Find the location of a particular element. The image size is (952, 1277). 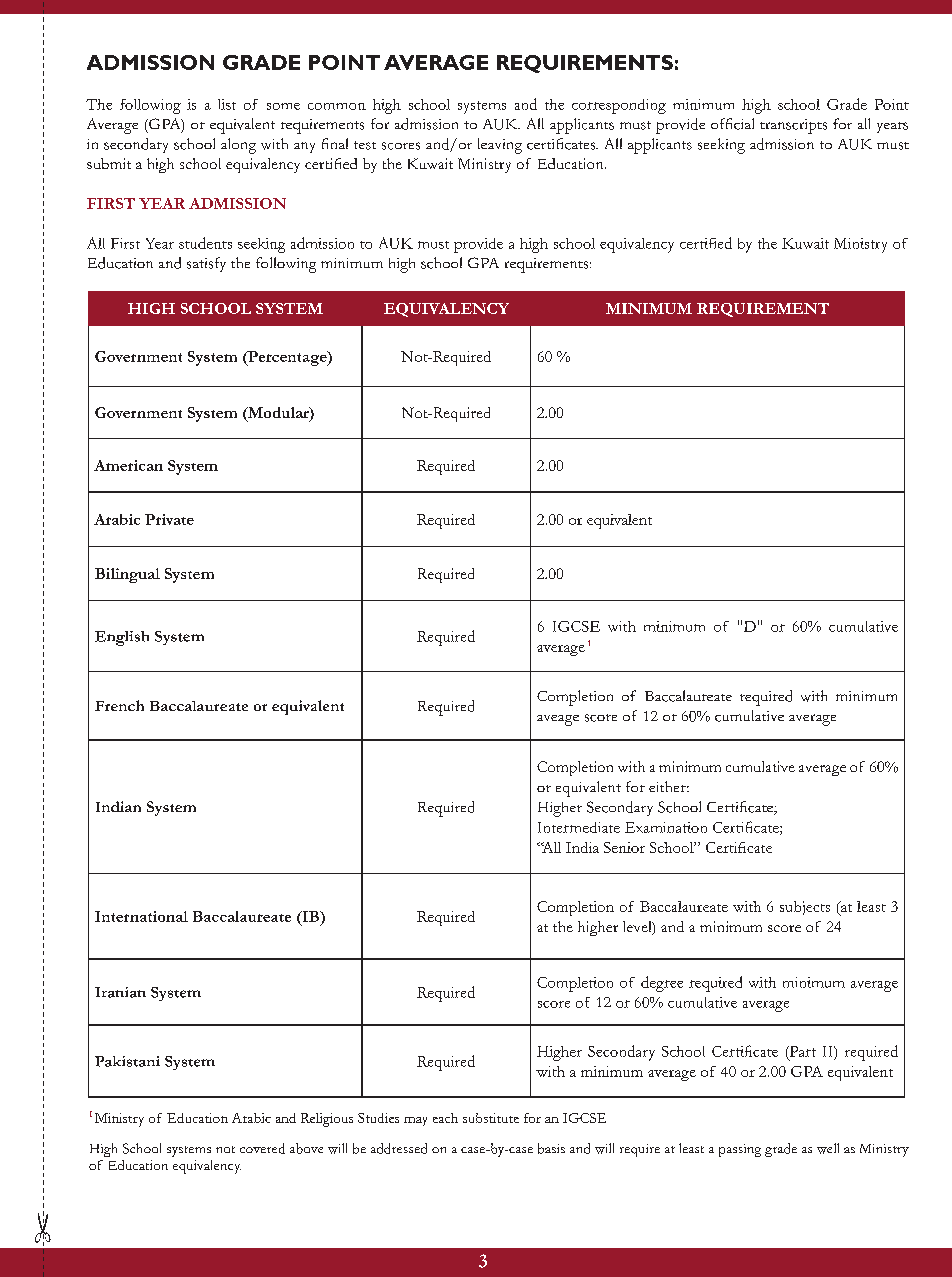

French is located at coordinates (119, 705).
